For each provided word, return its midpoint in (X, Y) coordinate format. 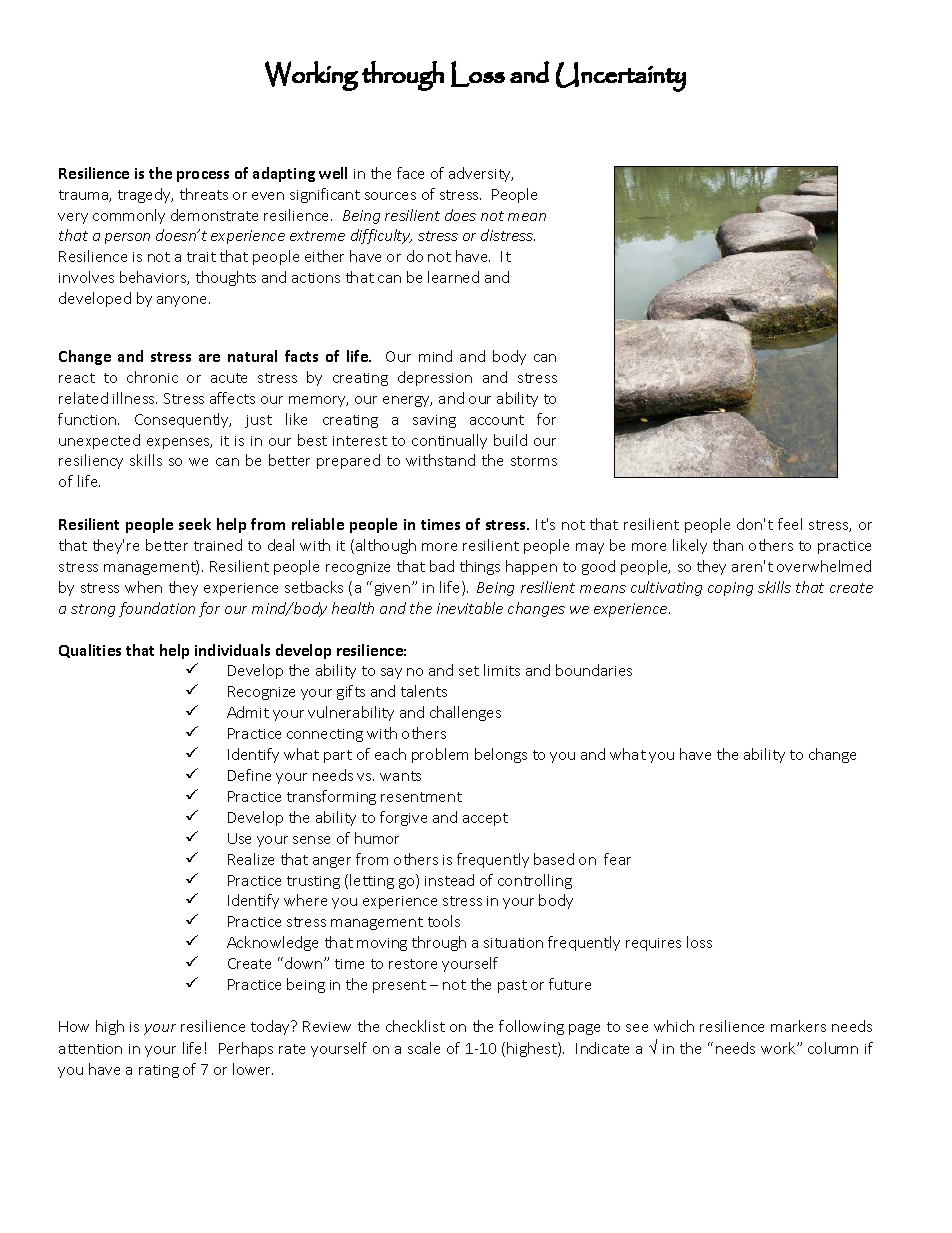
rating (159, 1071)
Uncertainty (621, 77)
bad (442, 566)
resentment (421, 797)
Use (239, 838)
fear (617, 859)
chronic (152, 377)
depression (435, 378)
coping (730, 589)
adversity (481, 174)
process (203, 176)
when (143, 587)
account (497, 420)
